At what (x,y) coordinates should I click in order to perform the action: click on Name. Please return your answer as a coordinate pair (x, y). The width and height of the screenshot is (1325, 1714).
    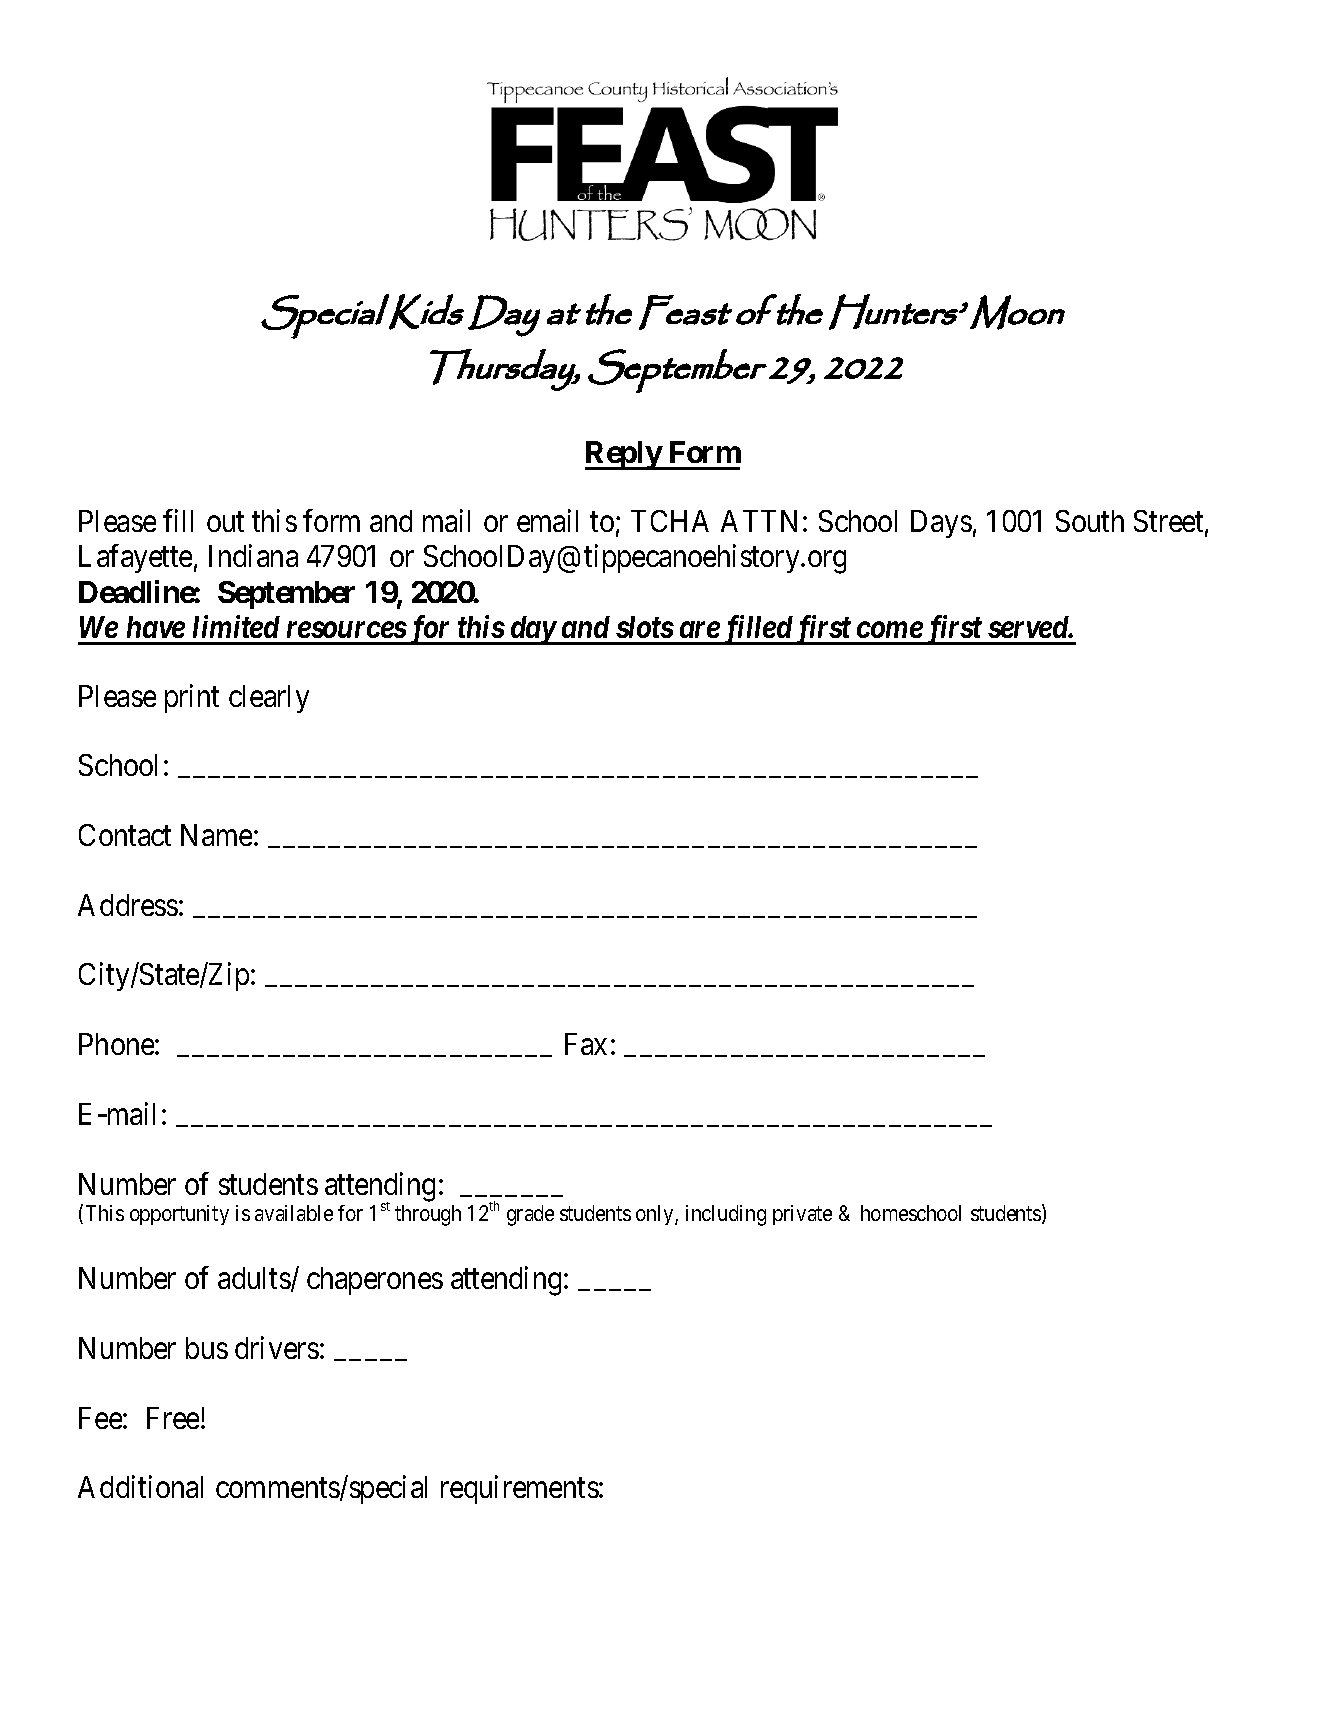
    Looking at the image, I should click on (216, 835).
